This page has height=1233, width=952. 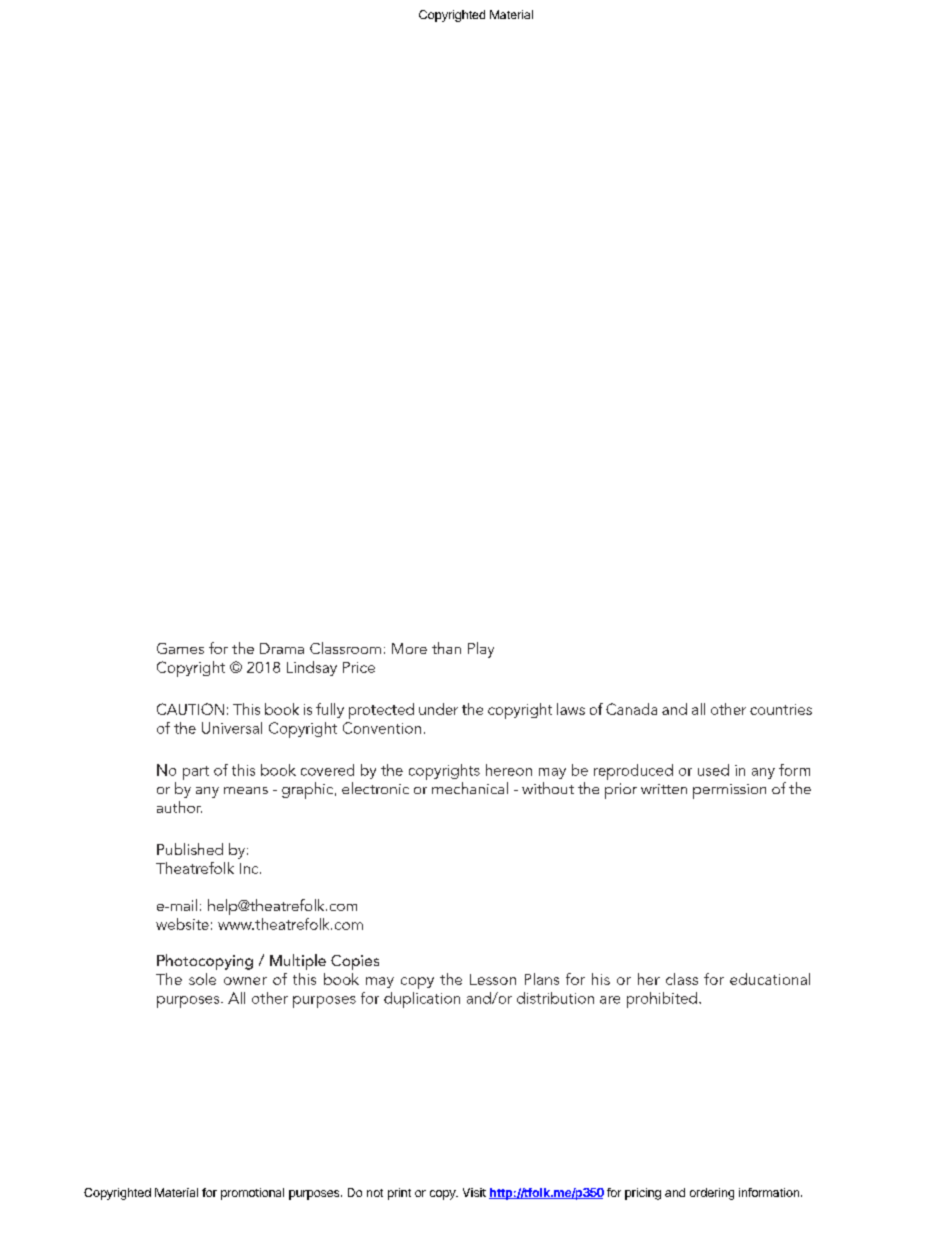 I want to click on countries, so click(x=781, y=709).
